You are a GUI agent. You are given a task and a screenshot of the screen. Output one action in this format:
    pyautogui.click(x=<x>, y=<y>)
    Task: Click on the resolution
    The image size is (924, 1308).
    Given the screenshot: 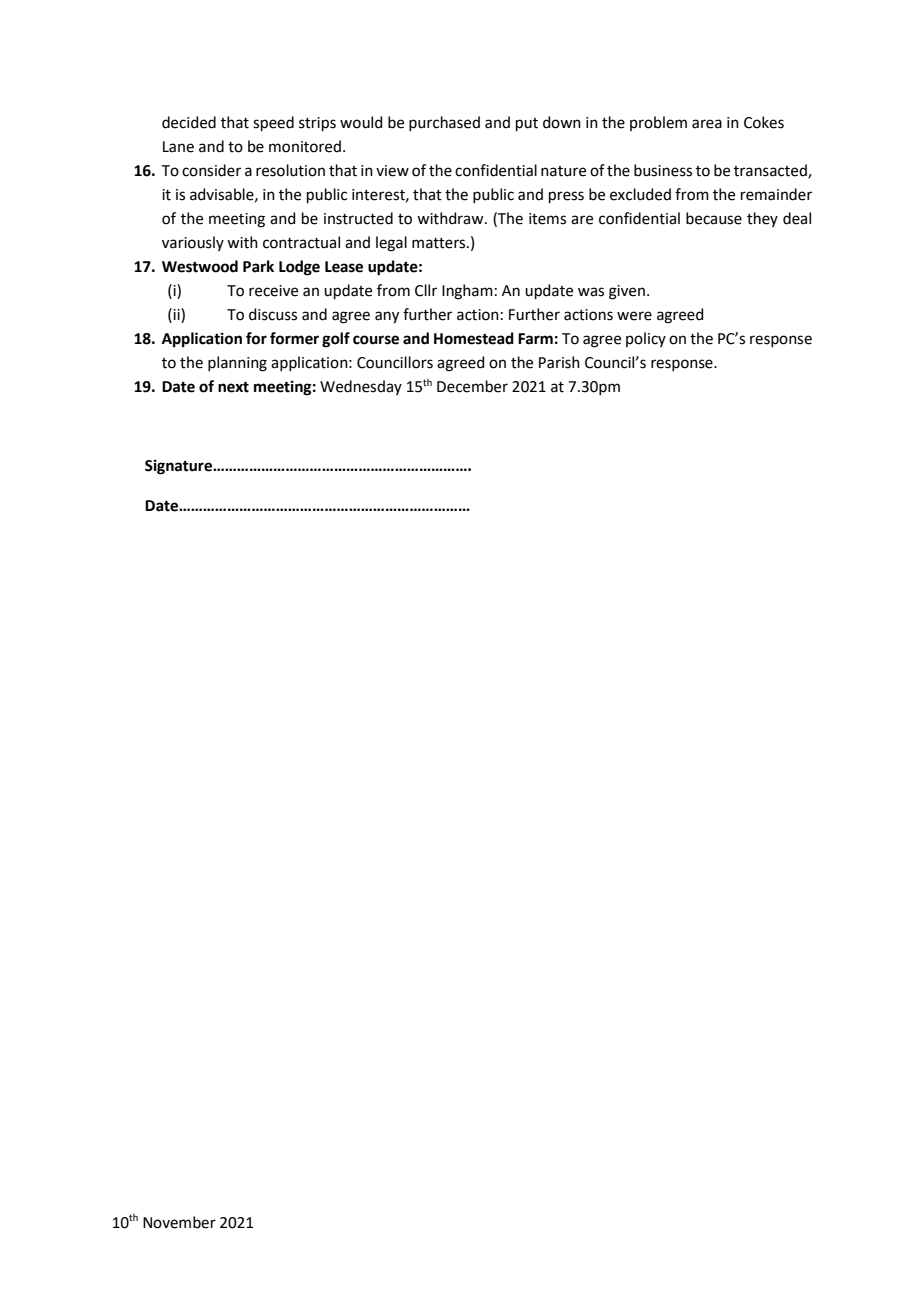 What is the action you would take?
    pyautogui.click(x=290, y=170)
